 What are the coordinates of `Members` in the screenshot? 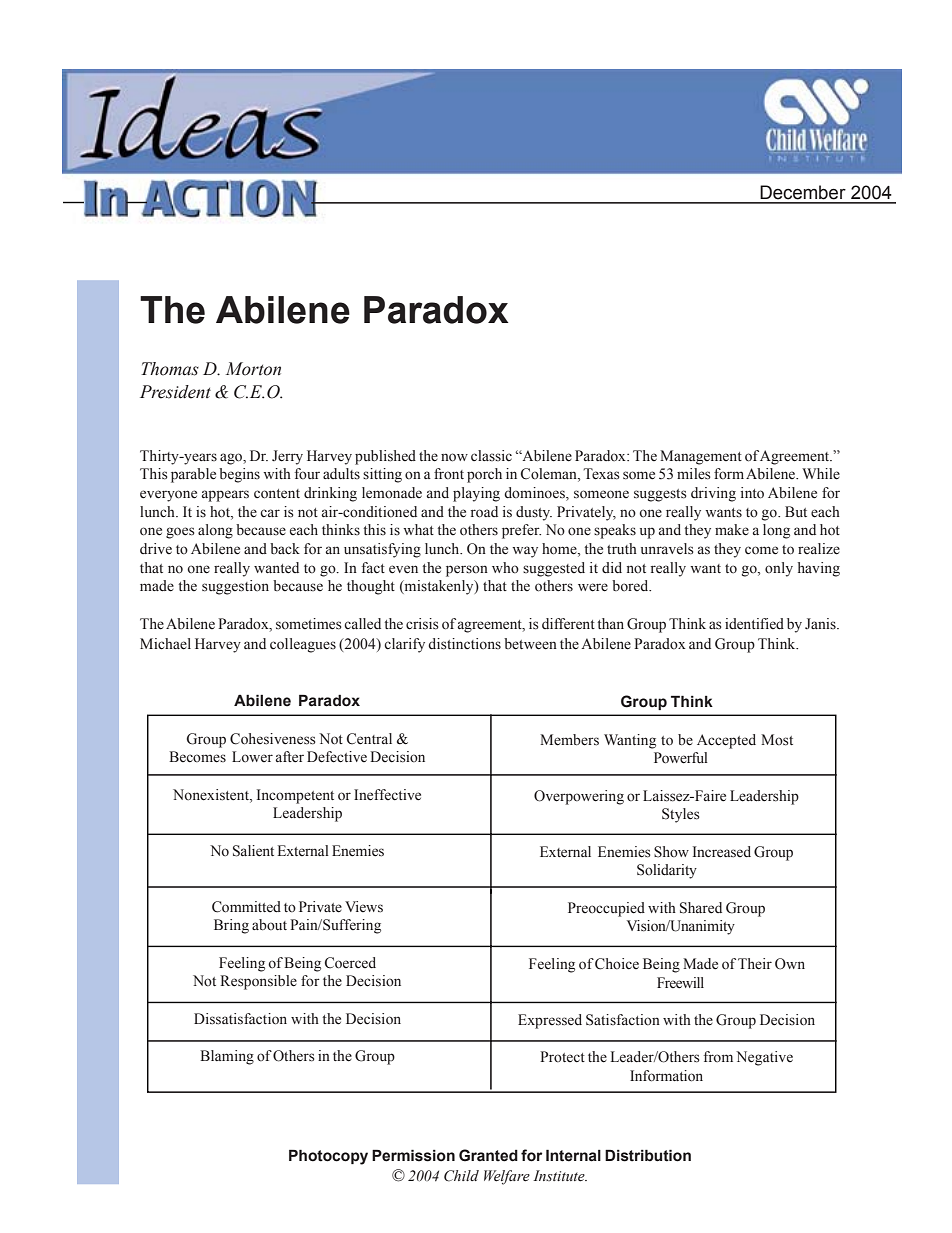 It's located at (569, 740).
